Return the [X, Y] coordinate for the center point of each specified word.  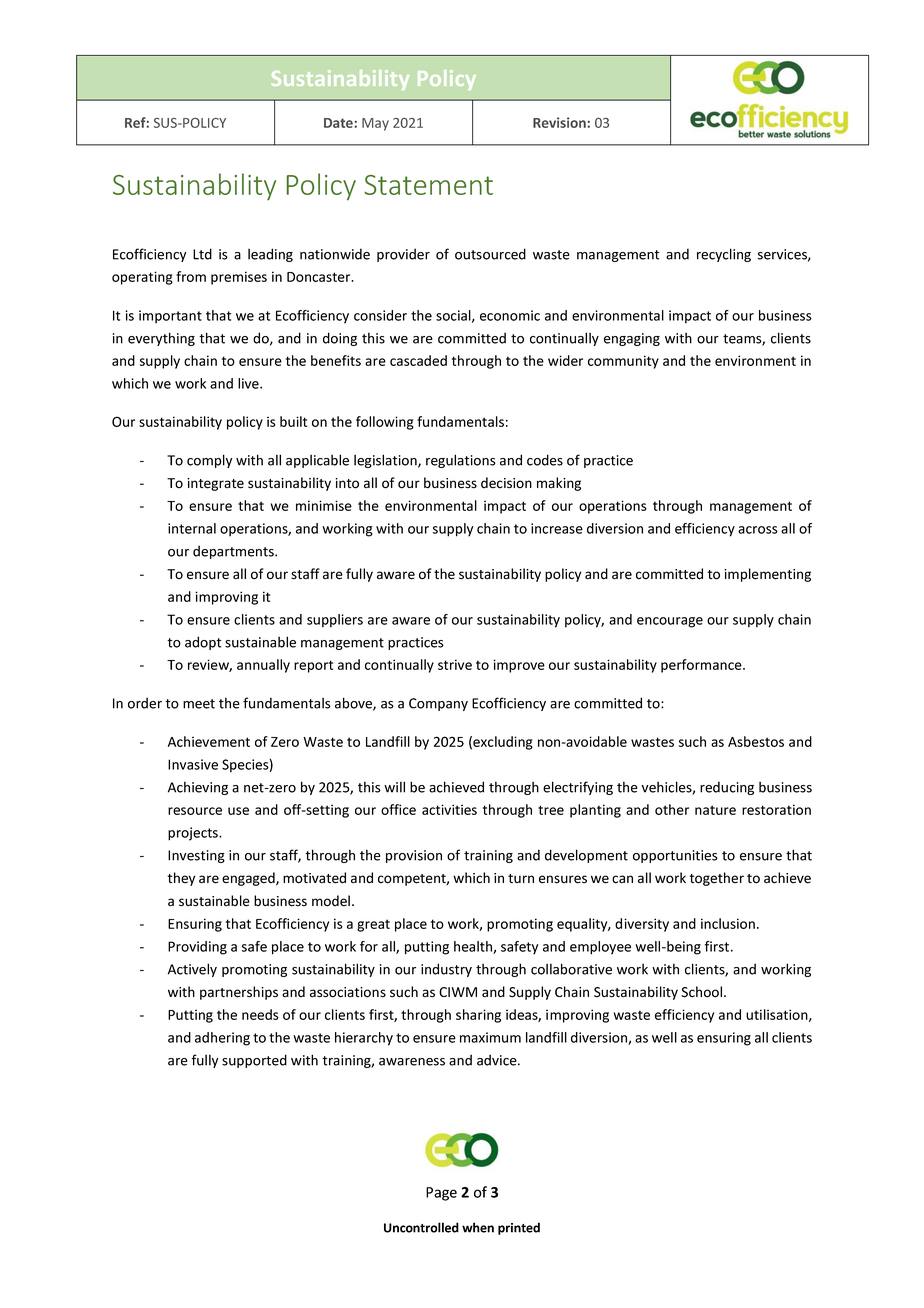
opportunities [675, 856]
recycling [724, 255]
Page [441, 1194]
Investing [196, 856]
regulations [461, 461]
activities [449, 809]
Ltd [202, 254]
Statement [428, 185]
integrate [215, 484]
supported [254, 1061]
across [758, 530]
